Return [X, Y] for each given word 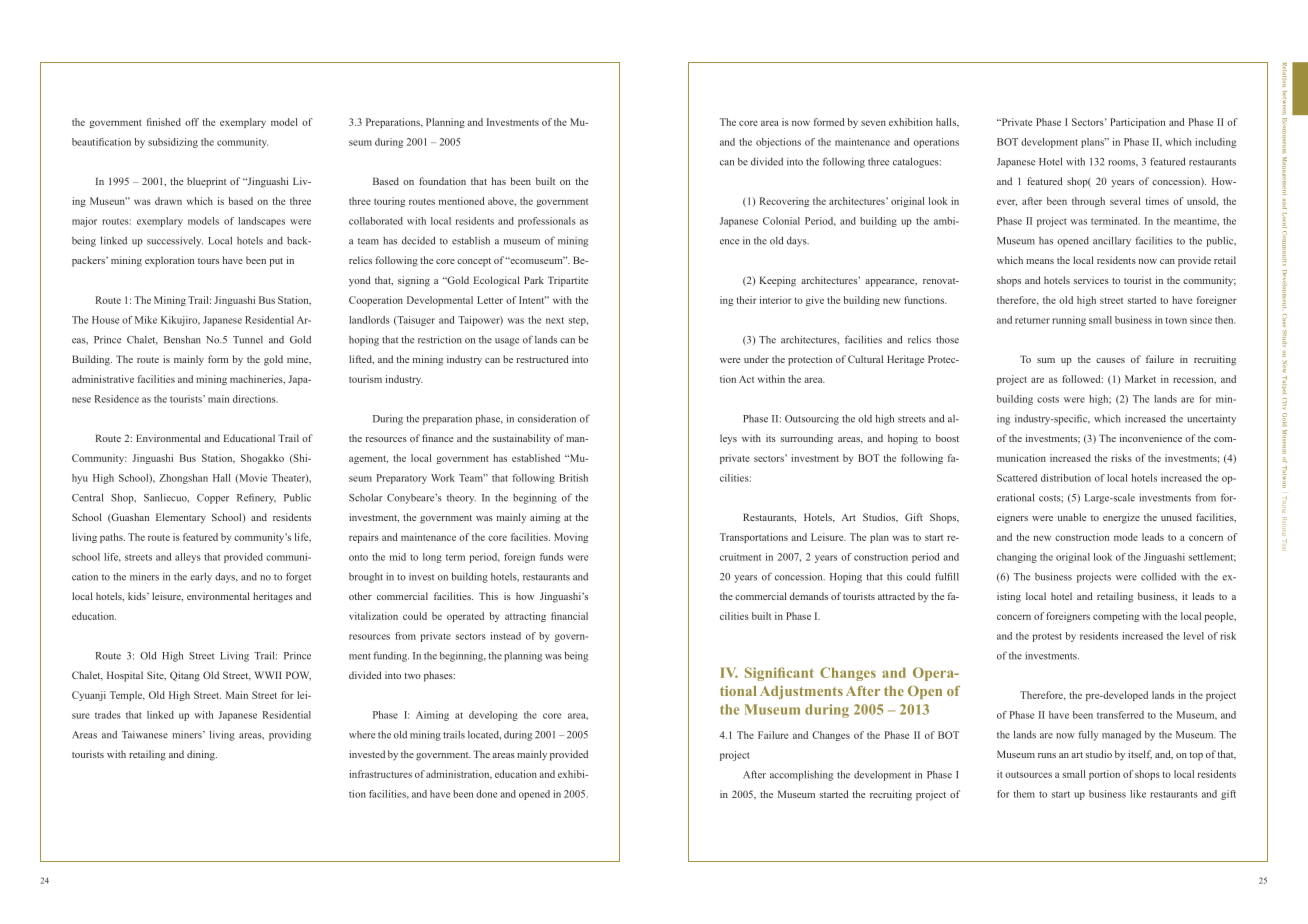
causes [1110, 360]
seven [873, 123]
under [756, 359]
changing [1017, 558]
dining [202, 755]
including [1215, 143]
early [201, 577]
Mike [146, 320]
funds [551, 557]
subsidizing [173, 143]
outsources [1028, 774]
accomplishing [801, 775]
